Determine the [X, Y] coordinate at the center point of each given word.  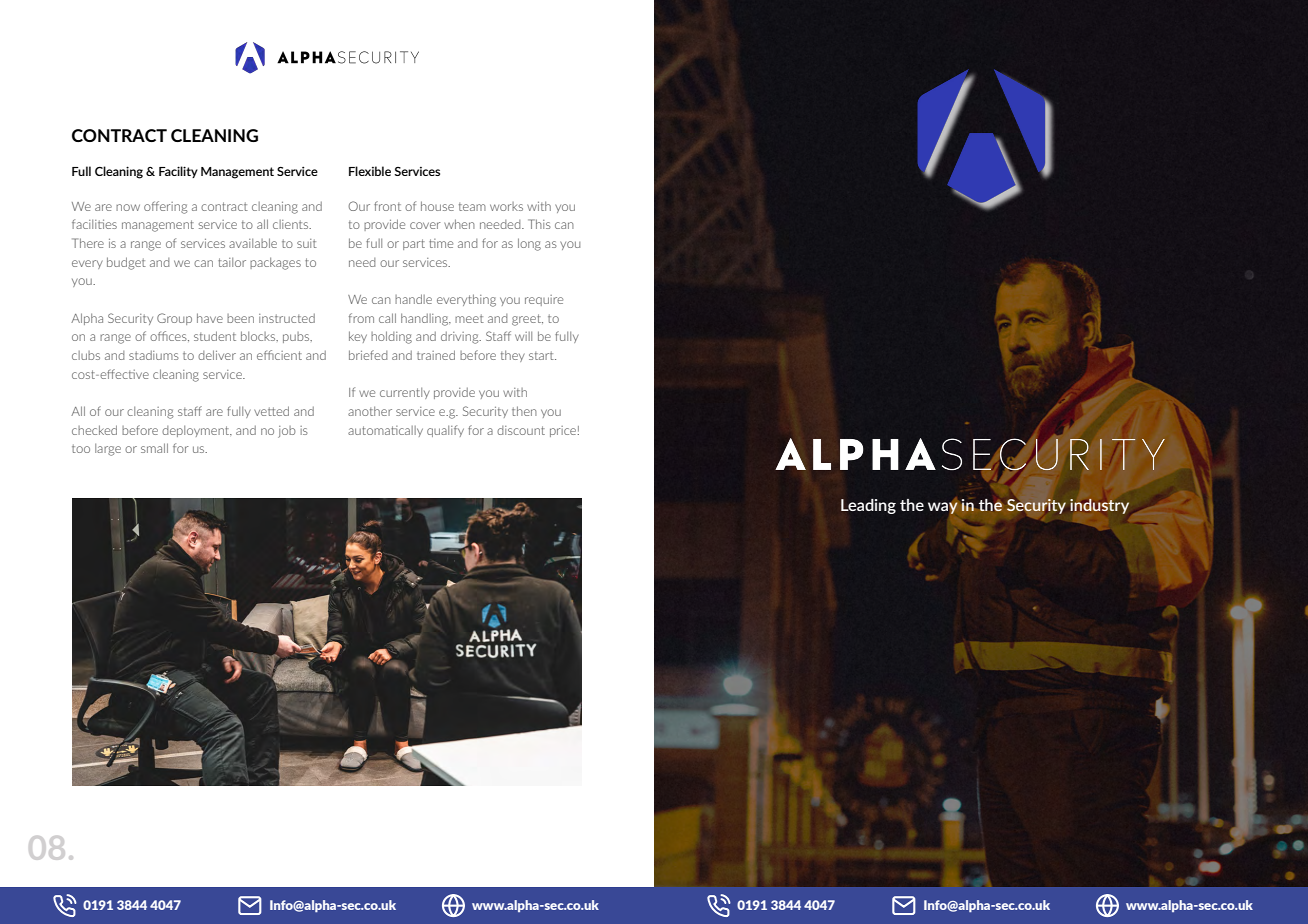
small [154, 448]
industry [1099, 506]
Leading [868, 506]
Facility [178, 172]
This [539, 224]
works [506, 206]
